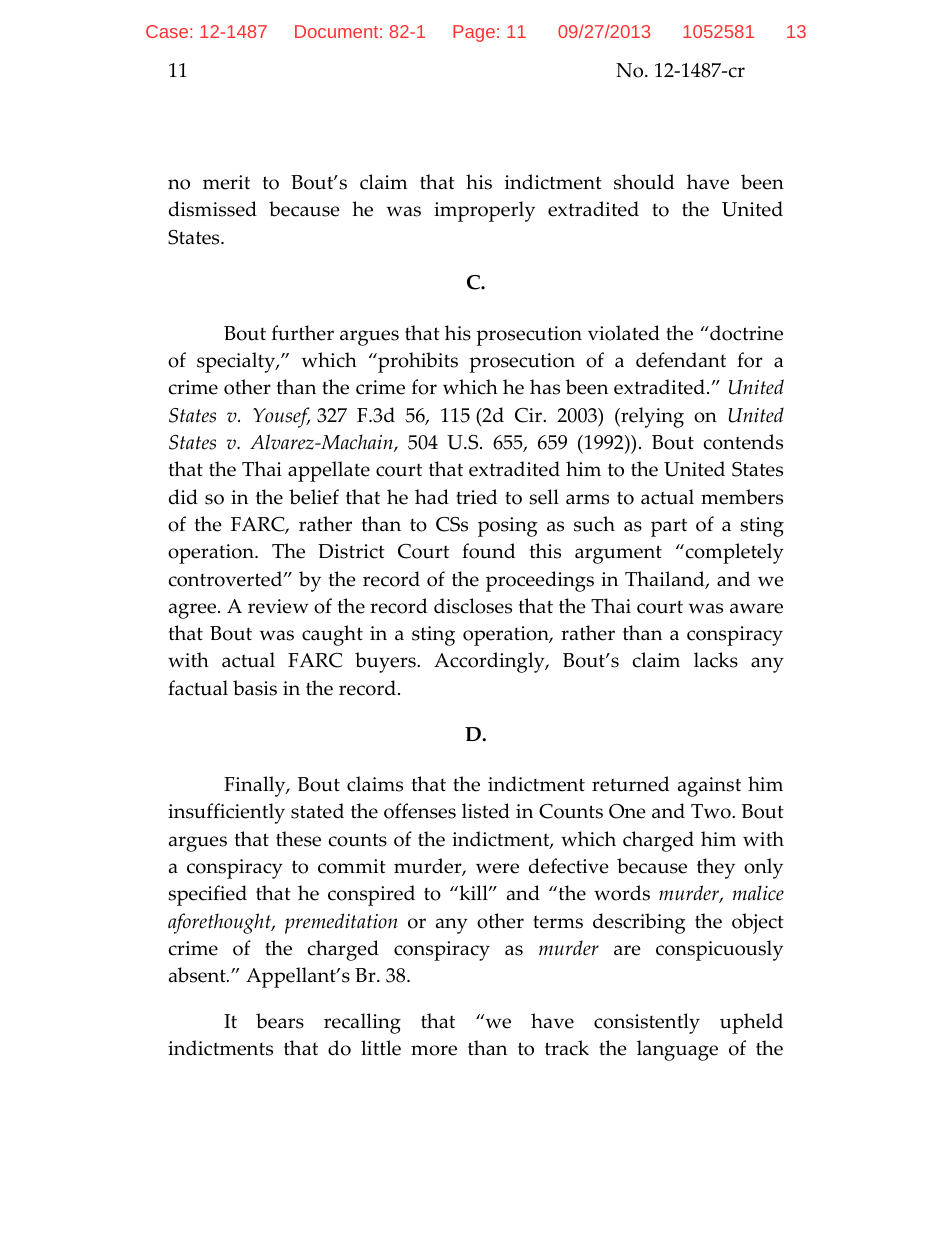  What do you see at coordinates (681, 360) in the screenshot?
I see `defendant` at bounding box center [681, 360].
